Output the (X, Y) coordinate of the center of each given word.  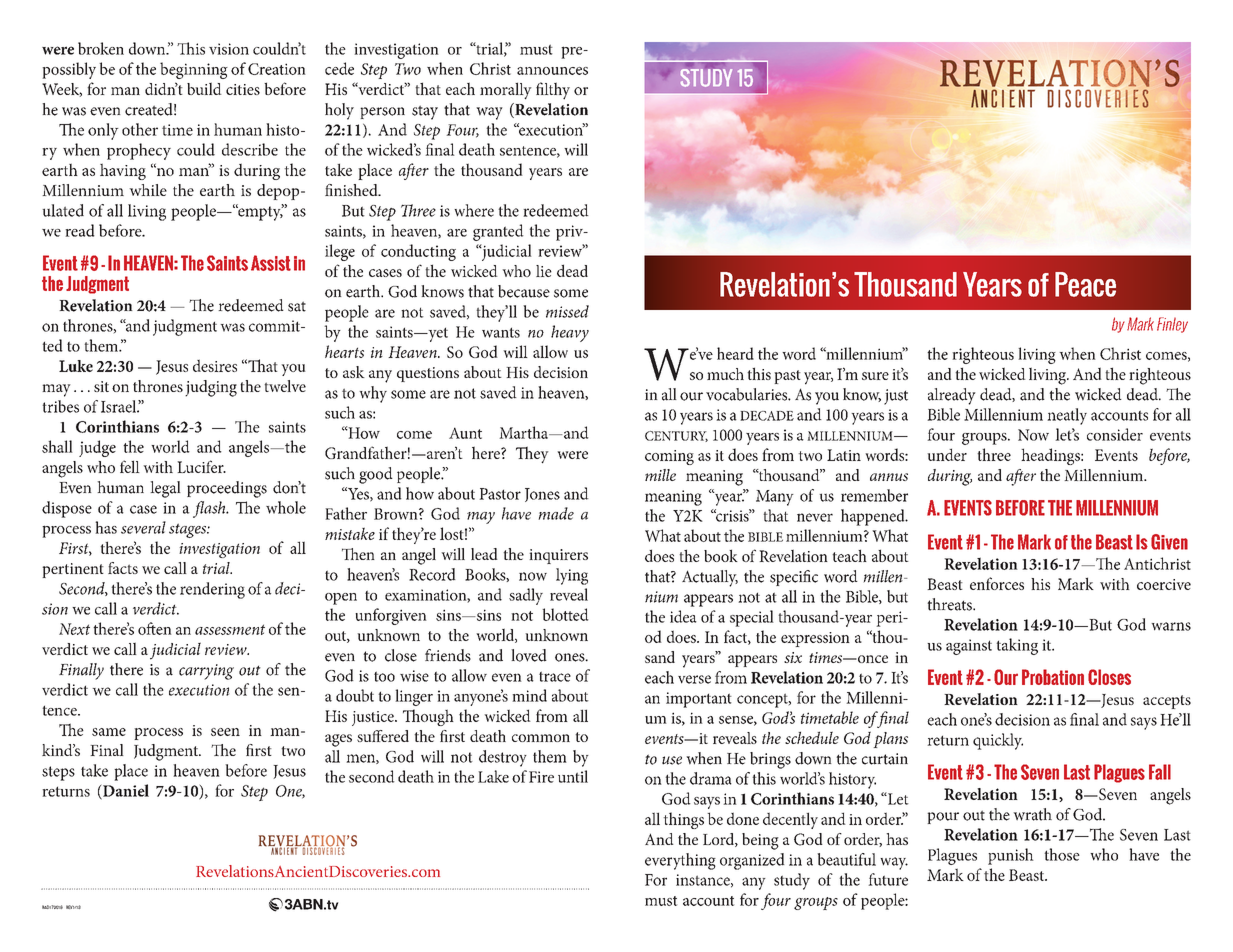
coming (669, 457)
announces (552, 71)
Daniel (125, 791)
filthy (553, 91)
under (947, 454)
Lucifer (201, 466)
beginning (194, 70)
